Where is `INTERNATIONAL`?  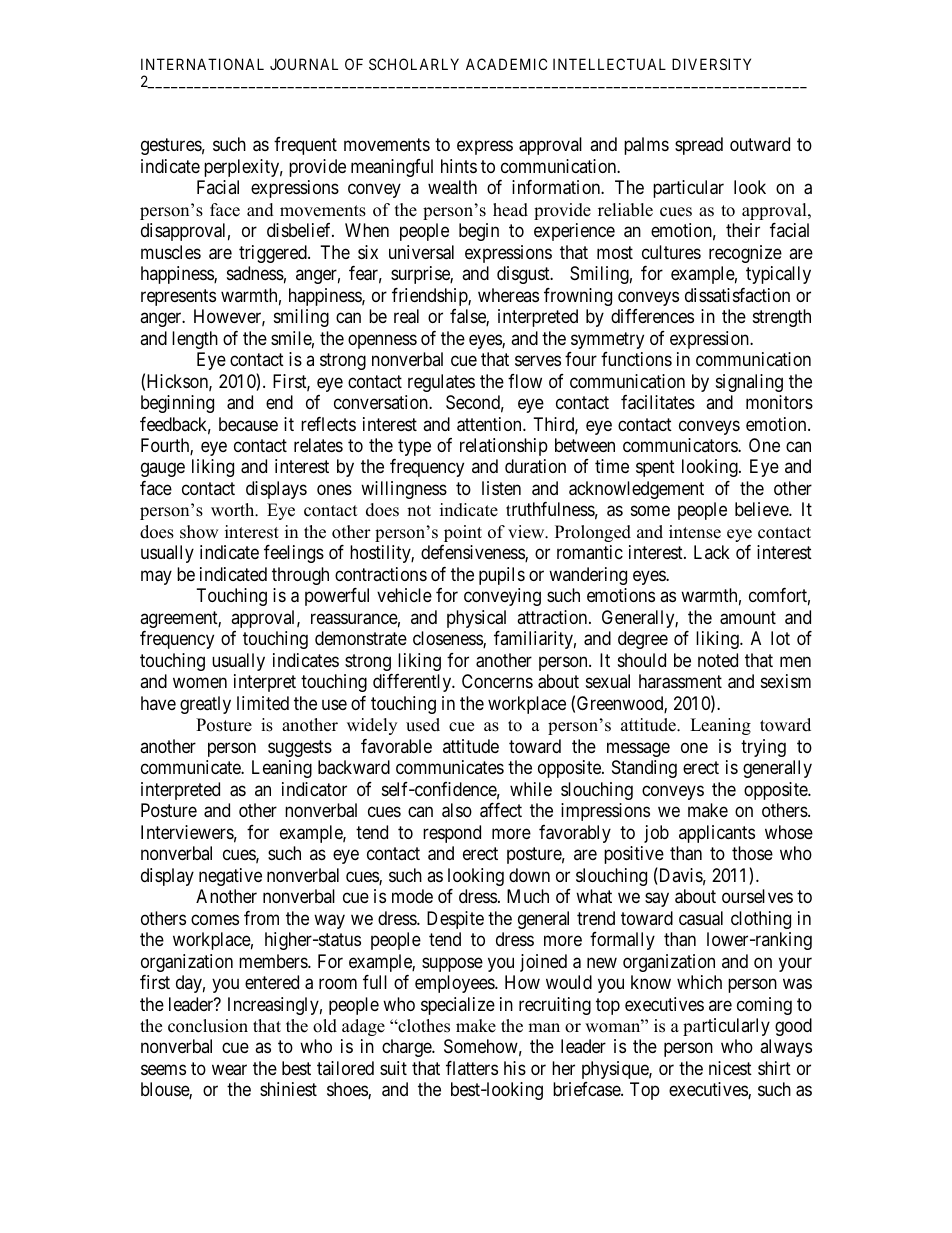
INTERNATIONAL is located at coordinates (202, 64).
